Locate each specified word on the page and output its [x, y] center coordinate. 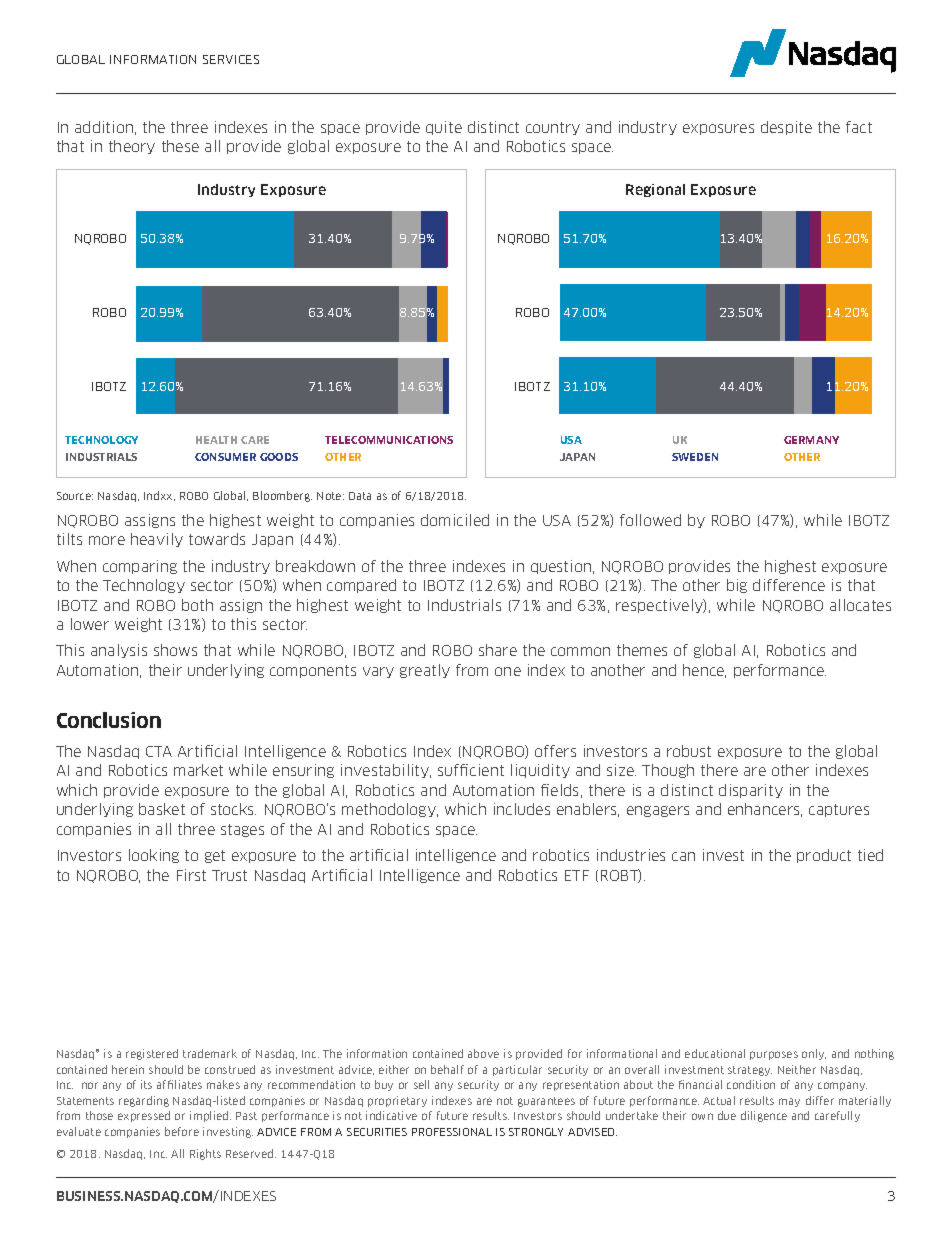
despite [786, 128]
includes [522, 809]
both [197, 605]
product [824, 856]
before [182, 1131]
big [737, 586]
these [180, 146]
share [498, 650]
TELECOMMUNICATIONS [389, 440]
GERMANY [811, 440]
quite [444, 128]
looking [154, 856]
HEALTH [216, 440]
